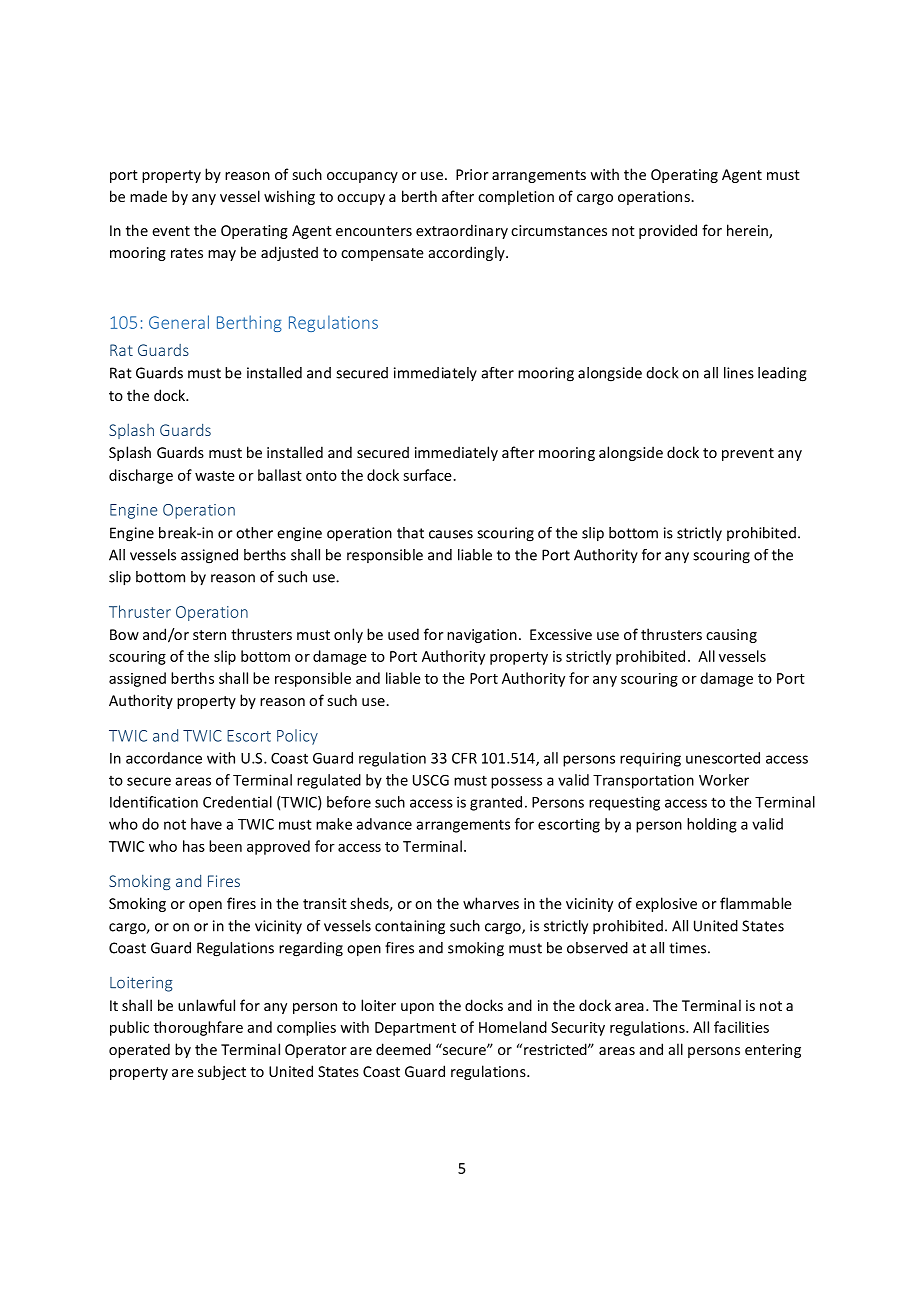 The height and width of the screenshot is (1308, 924). What do you see at coordinates (668, 231) in the screenshot?
I see `provided` at bounding box center [668, 231].
